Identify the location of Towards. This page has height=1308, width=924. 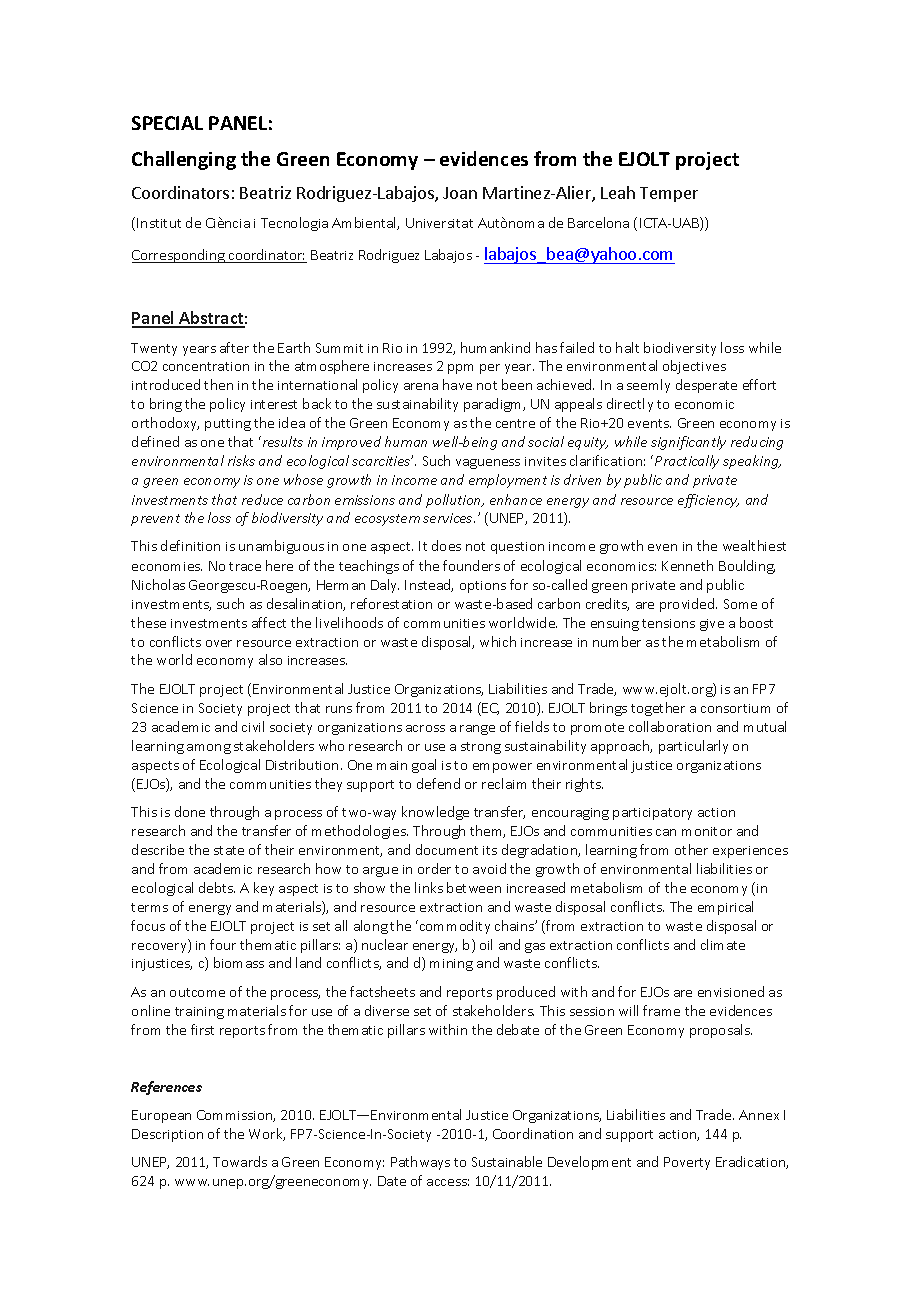
(240, 1161).
